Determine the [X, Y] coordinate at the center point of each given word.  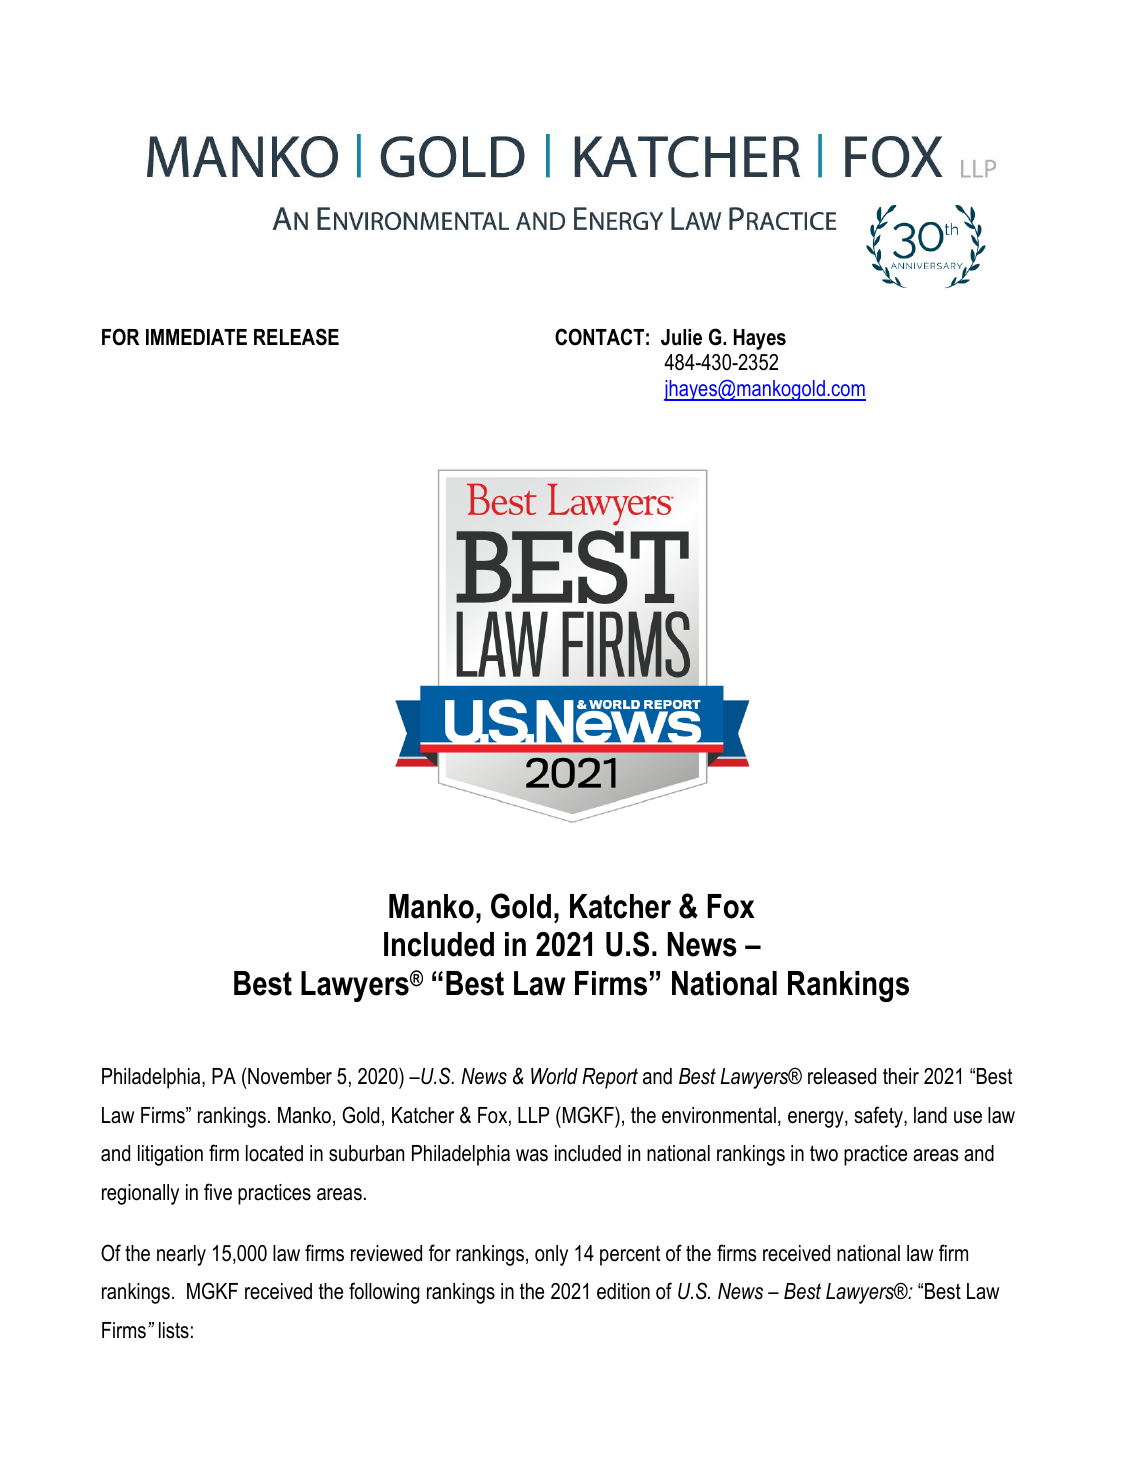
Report [610, 1078]
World [554, 1076]
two [824, 1153]
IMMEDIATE [196, 337]
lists [174, 1330]
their [901, 1076]
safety [880, 1117]
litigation [170, 1155]
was [532, 1155]
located [274, 1153]
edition [623, 1291]
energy [817, 1119]
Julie [681, 337]
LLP [533, 1115]
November [290, 1076]
